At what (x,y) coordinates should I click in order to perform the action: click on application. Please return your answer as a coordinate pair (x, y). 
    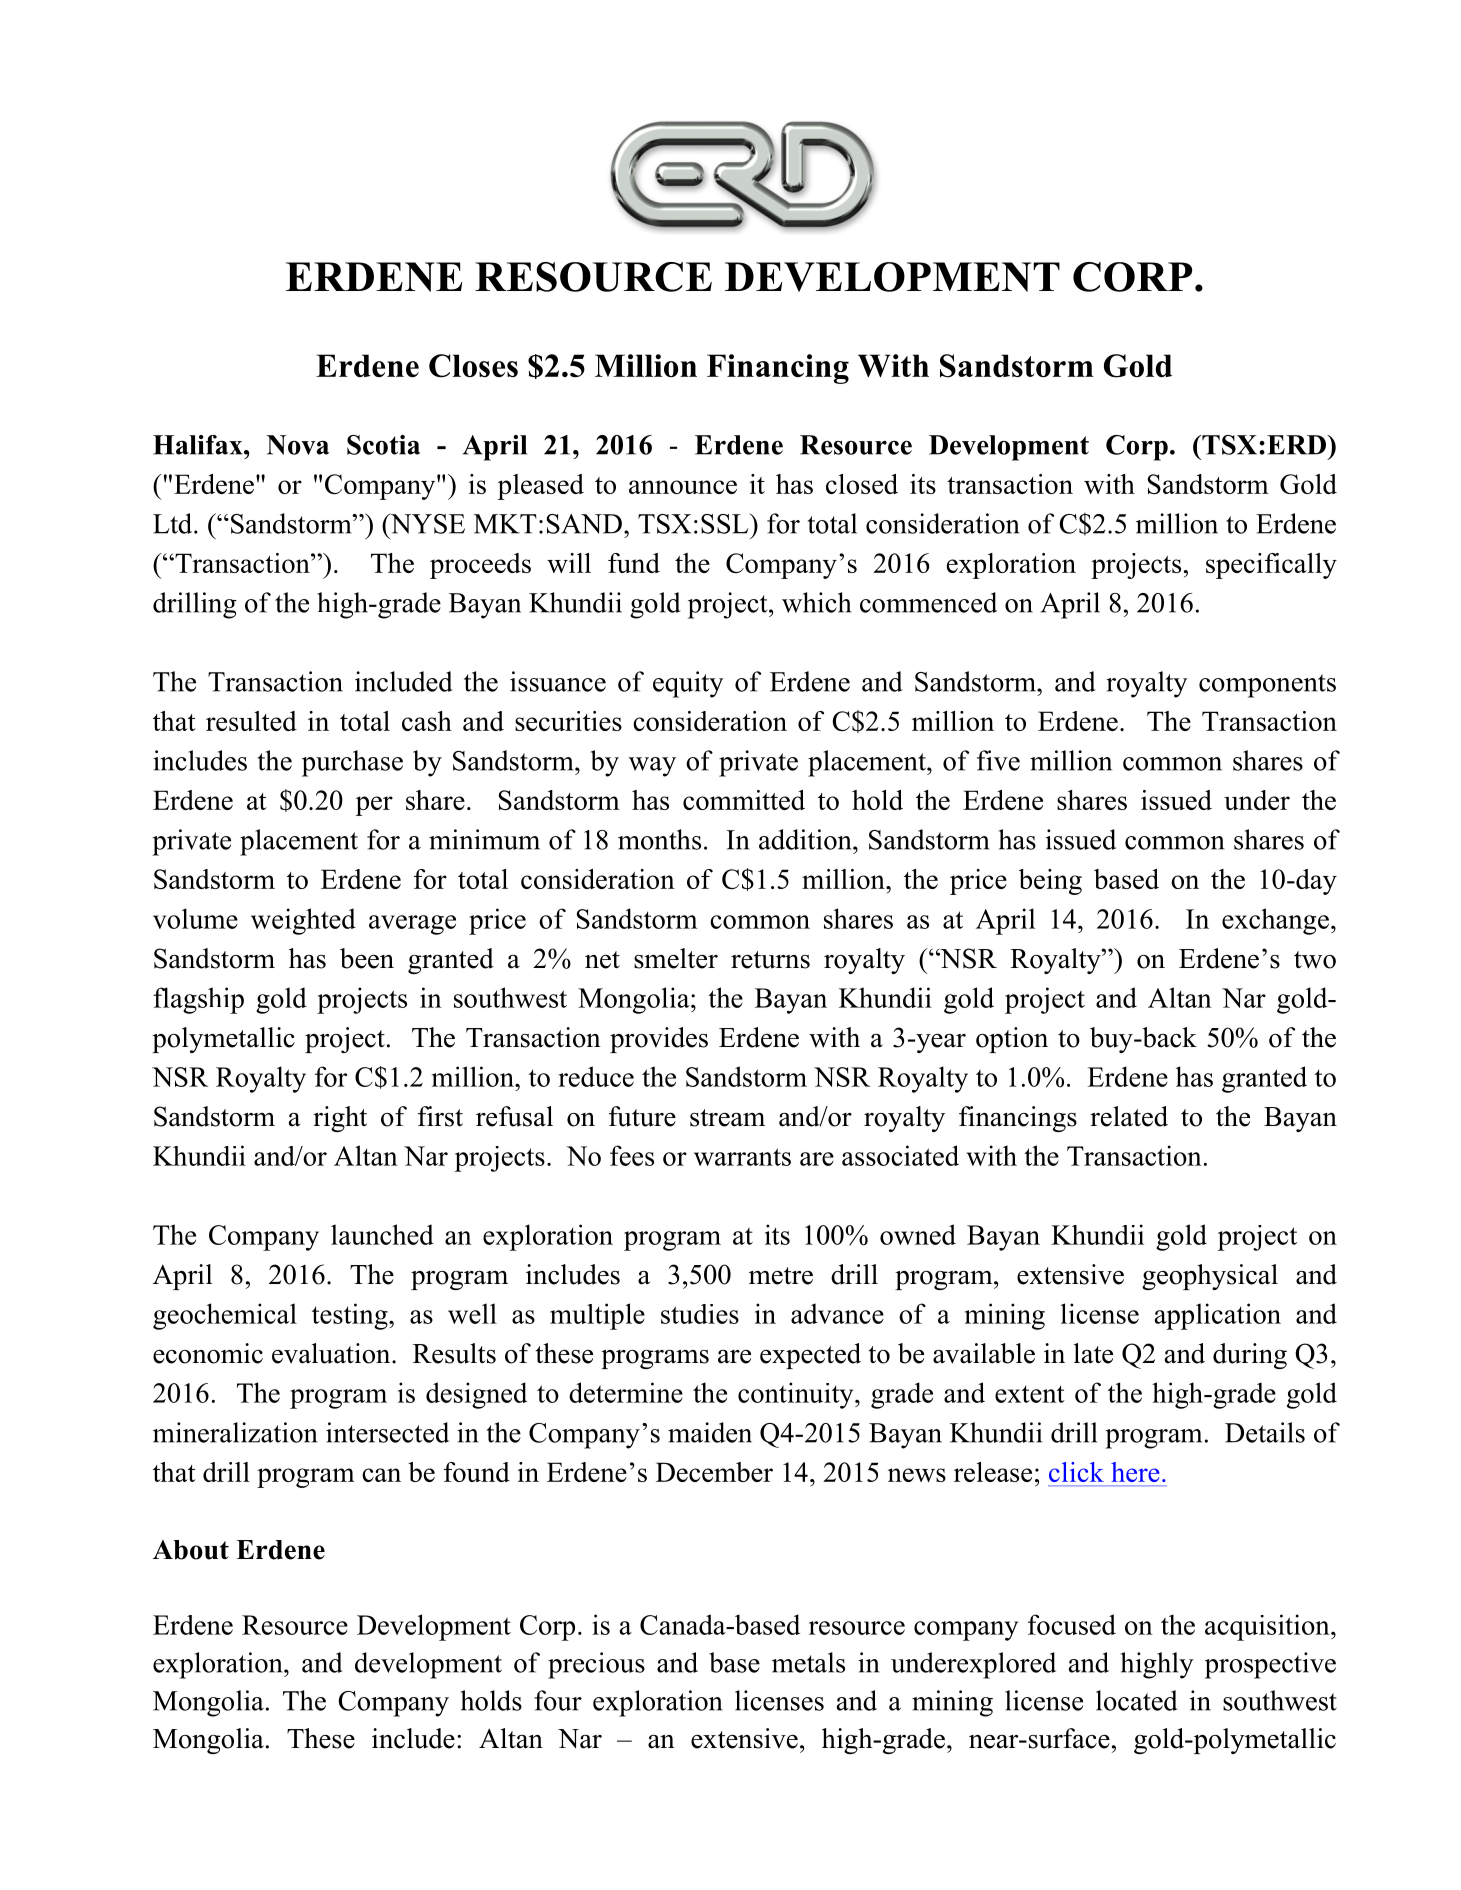
    Looking at the image, I should click on (1217, 1316).
